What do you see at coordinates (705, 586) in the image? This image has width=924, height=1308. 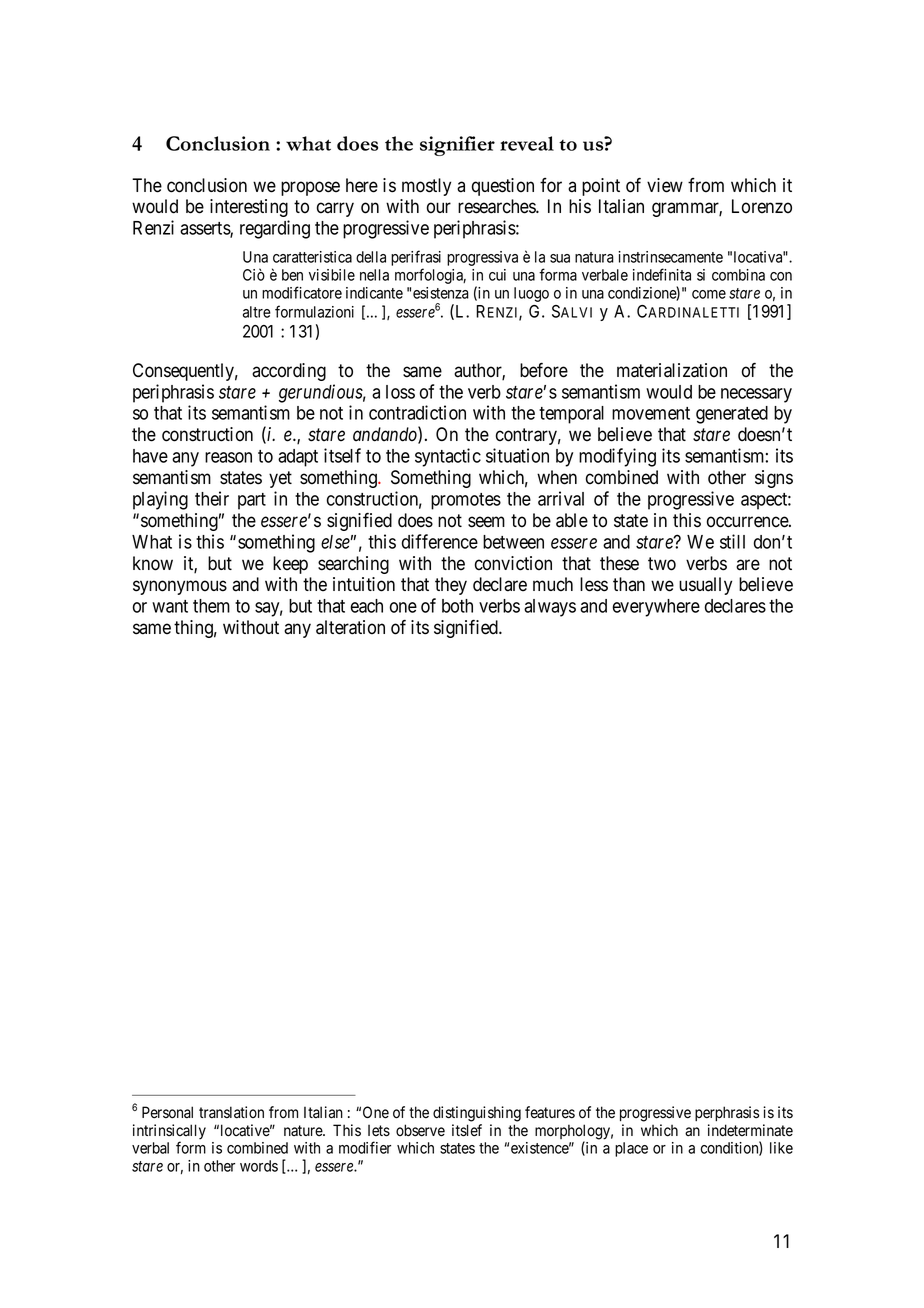 I see `usually` at bounding box center [705, 586].
